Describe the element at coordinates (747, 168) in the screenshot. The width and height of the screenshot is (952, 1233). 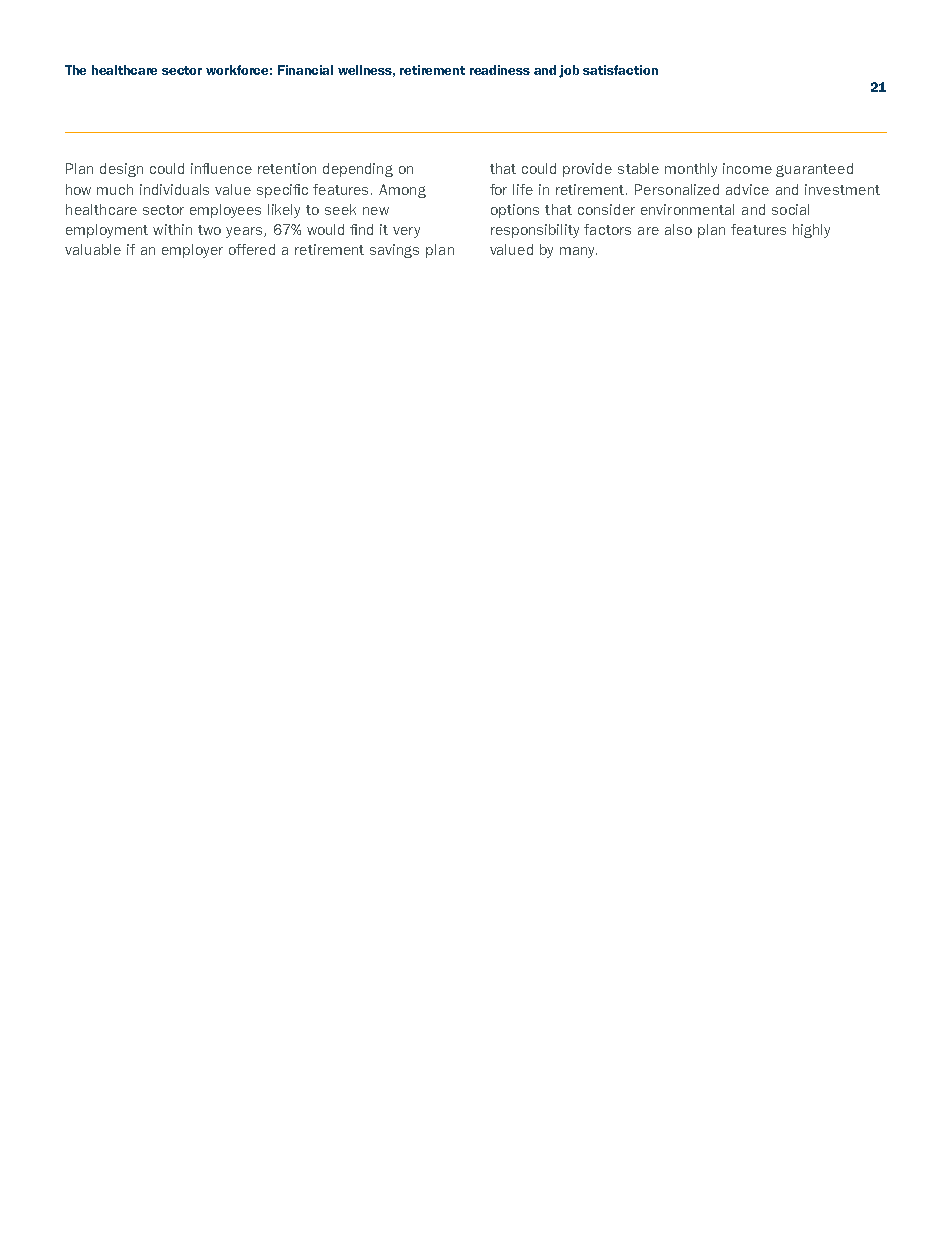
I see `income` at that location.
